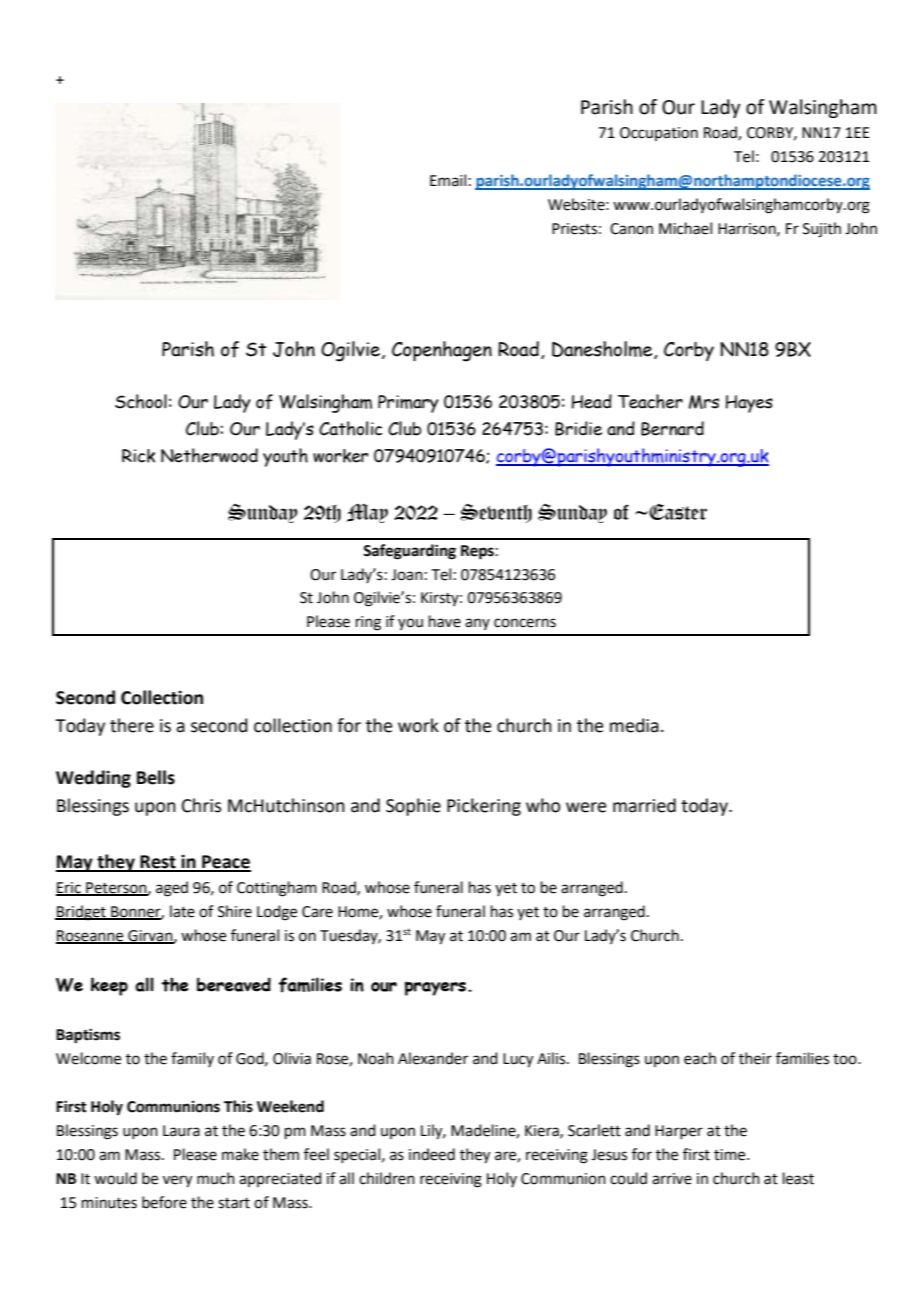 The height and width of the screenshot is (1308, 924). I want to click on very, so click(177, 1181).
